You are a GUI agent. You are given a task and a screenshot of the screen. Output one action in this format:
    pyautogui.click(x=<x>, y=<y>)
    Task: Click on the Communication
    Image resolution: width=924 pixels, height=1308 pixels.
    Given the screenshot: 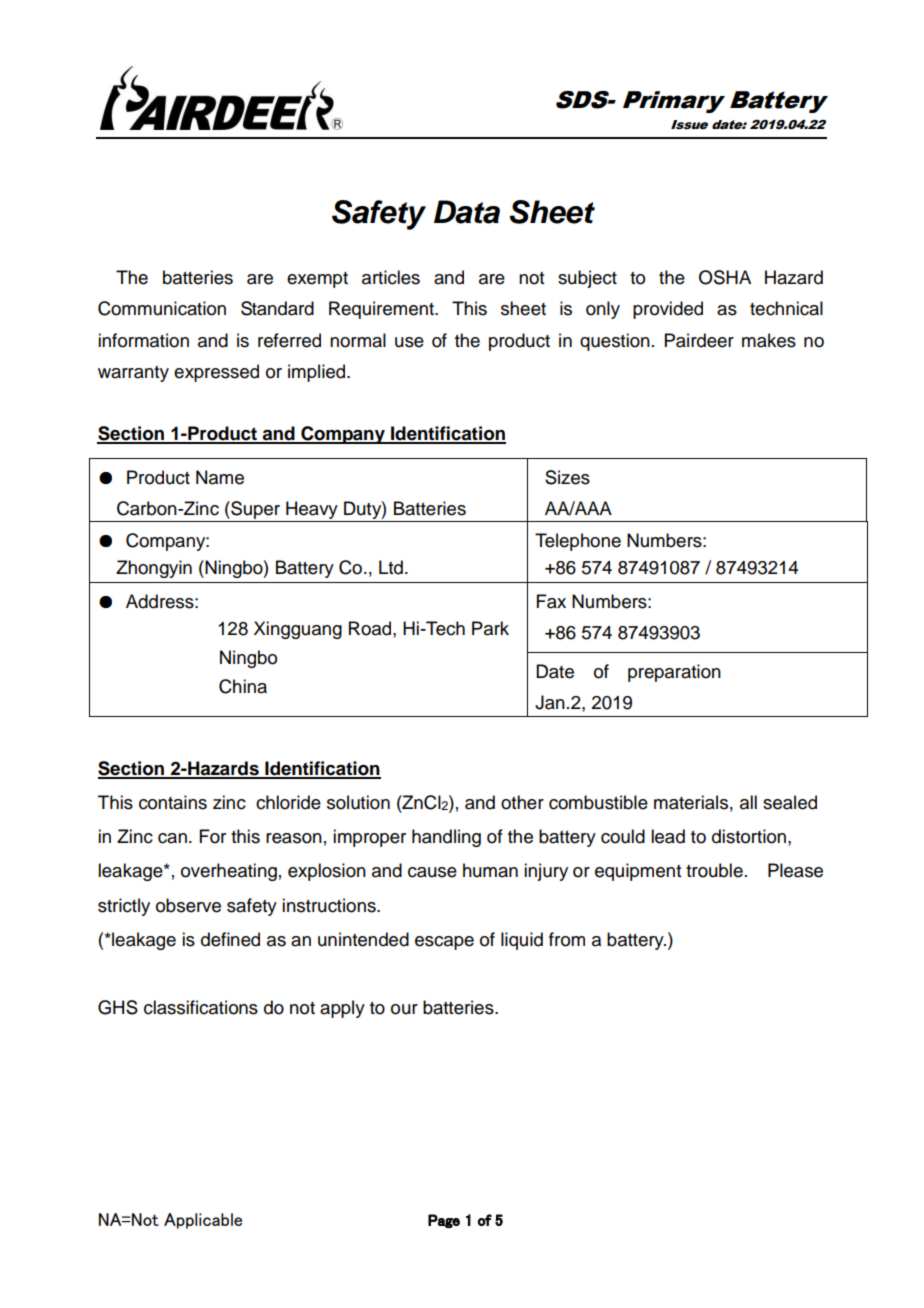 What is the action you would take?
    pyautogui.click(x=162, y=308)
